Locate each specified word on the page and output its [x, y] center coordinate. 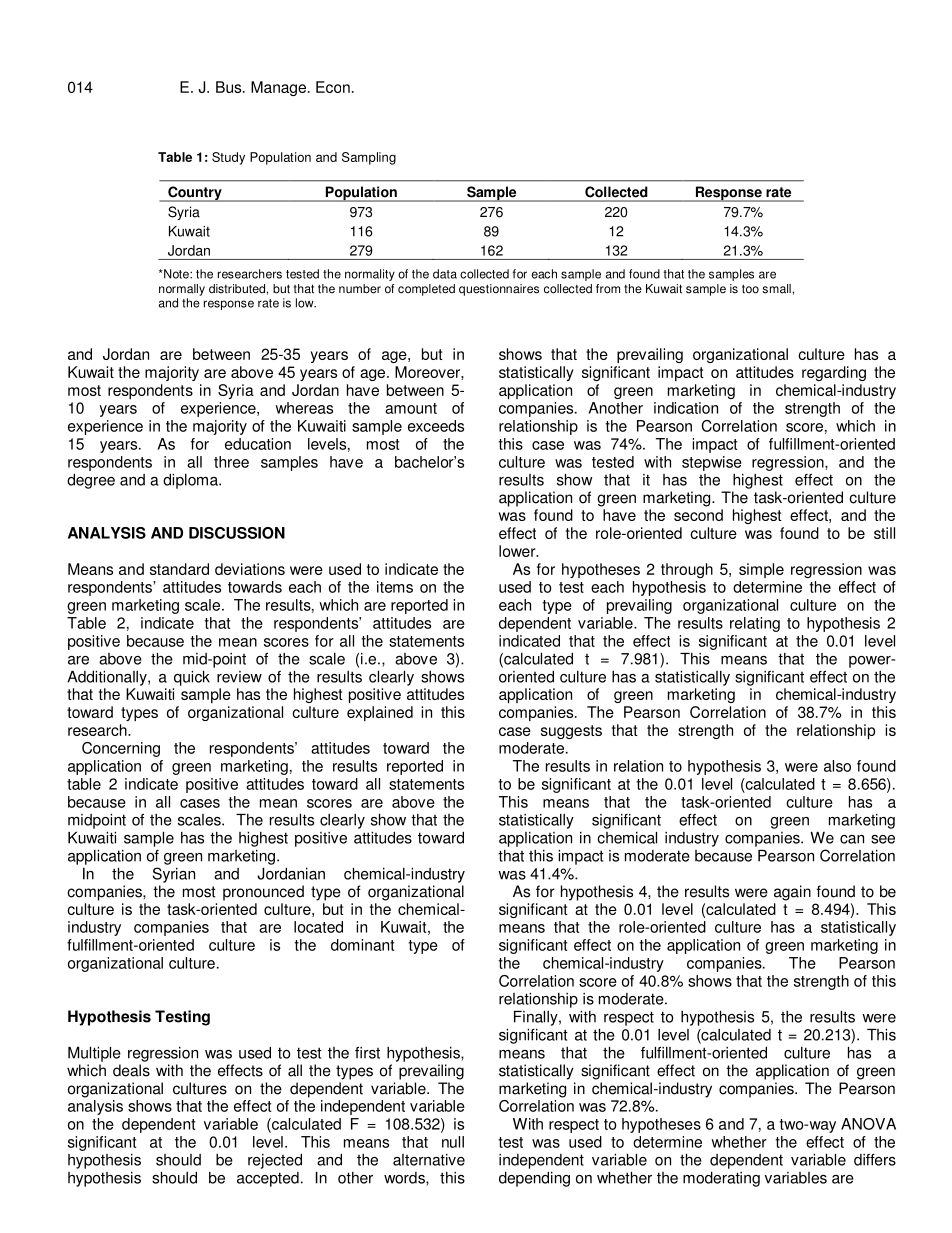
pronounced [263, 893]
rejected [275, 1161]
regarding [834, 373]
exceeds [436, 426]
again [792, 893]
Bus [230, 87]
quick [192, 678]
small [776, 289]
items [395, 587]
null [453, 1142]
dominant [362, 945]
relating [755, 624]
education [258, 444]
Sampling [369, 158]
